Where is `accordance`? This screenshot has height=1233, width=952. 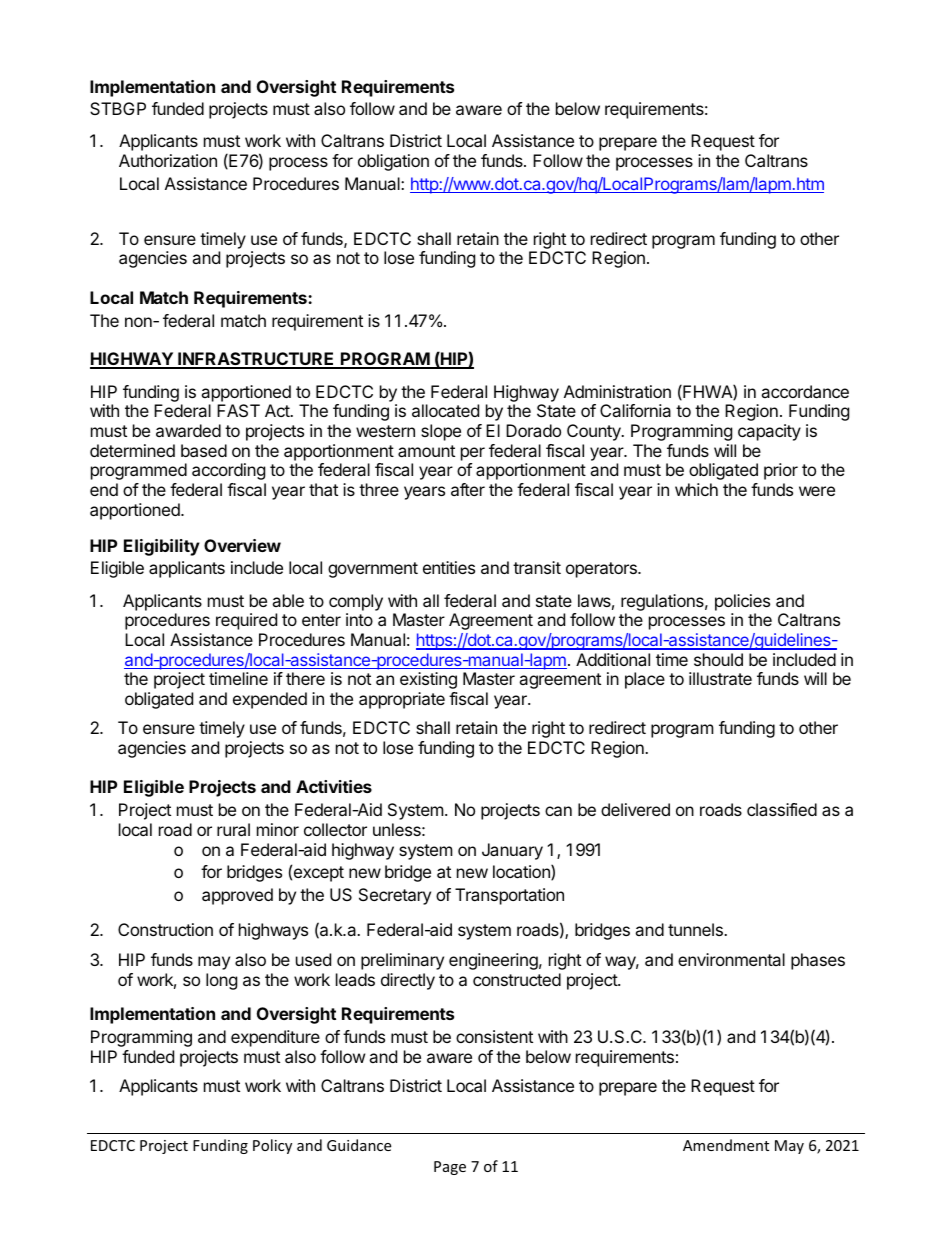 accordance is located at coordinates (805, 391).
